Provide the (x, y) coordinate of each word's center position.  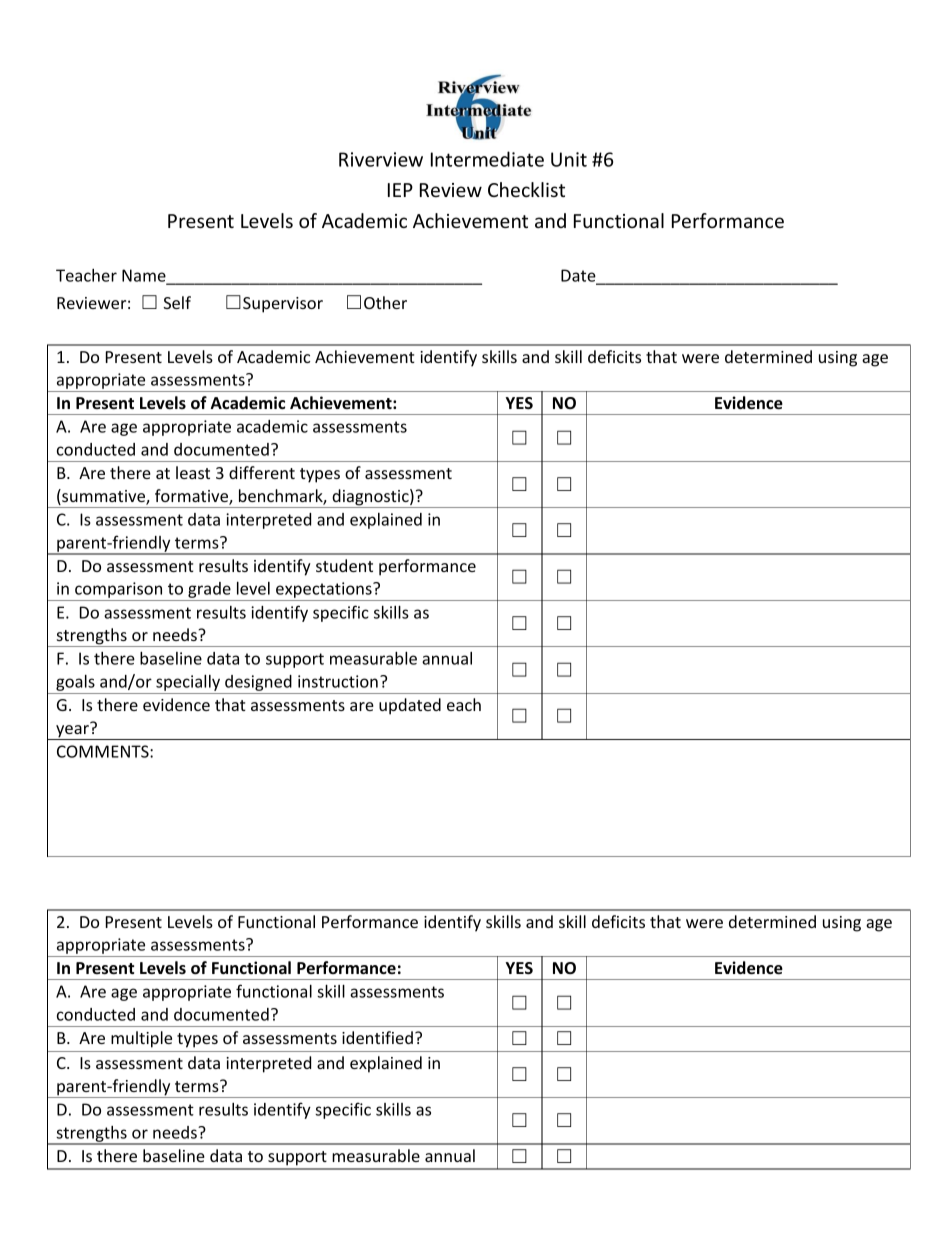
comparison (119, 591)
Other (385, 302)
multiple (141, 1039)
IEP (400, 190)
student (344, 565)
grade (209, 591)
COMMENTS (104, 751)
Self (177, 302)
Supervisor (283, 305)
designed (258, 684)
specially (188, 684)
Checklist (526, 189)
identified (377, 1037)
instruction (338, 681)
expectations (324, 591)
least (193, 472)
